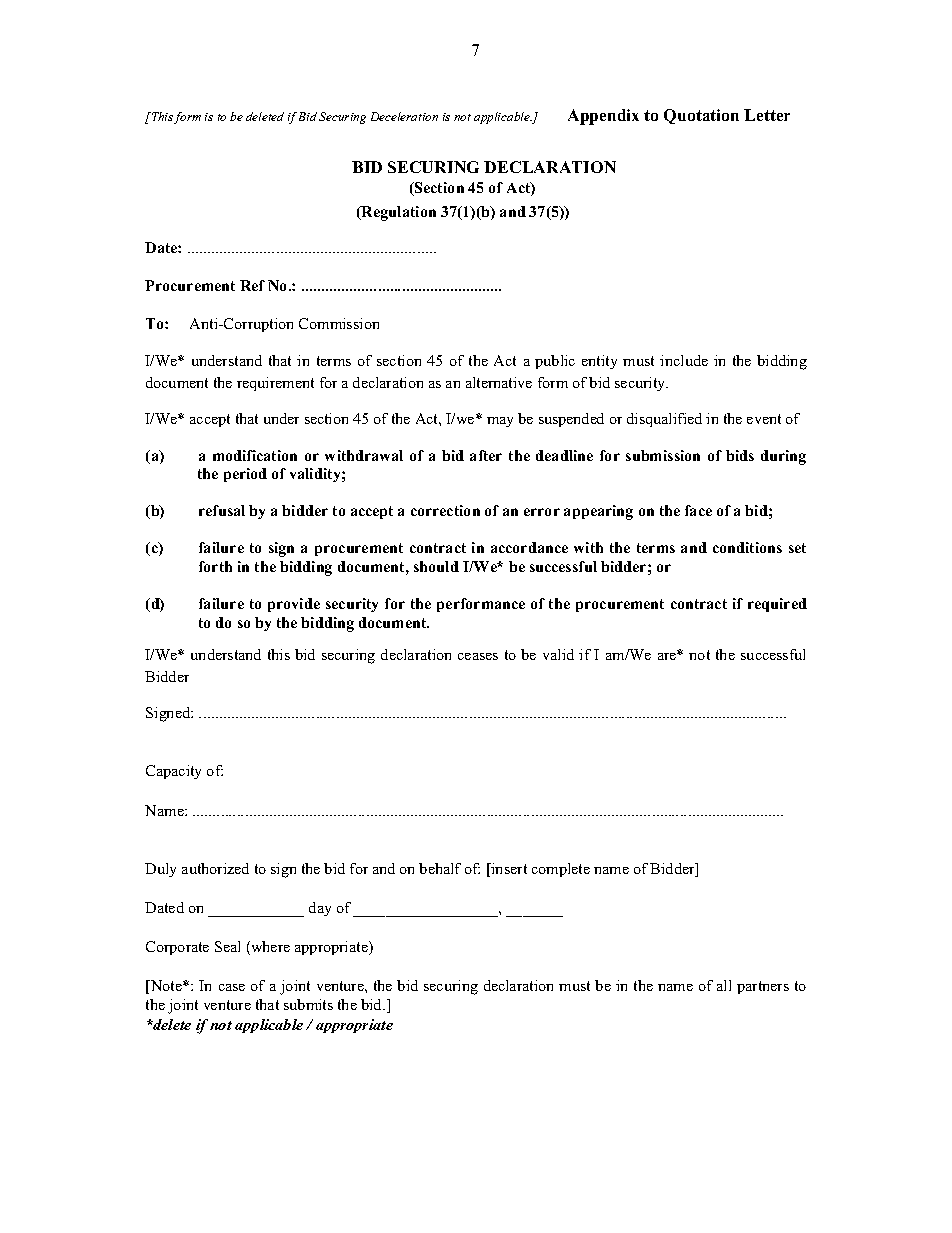 This screenshot has width=952, height=1233. What do you see at coordinates (232, 987) in the screenshot?
I see `case` at bounding box center [232, 987].
